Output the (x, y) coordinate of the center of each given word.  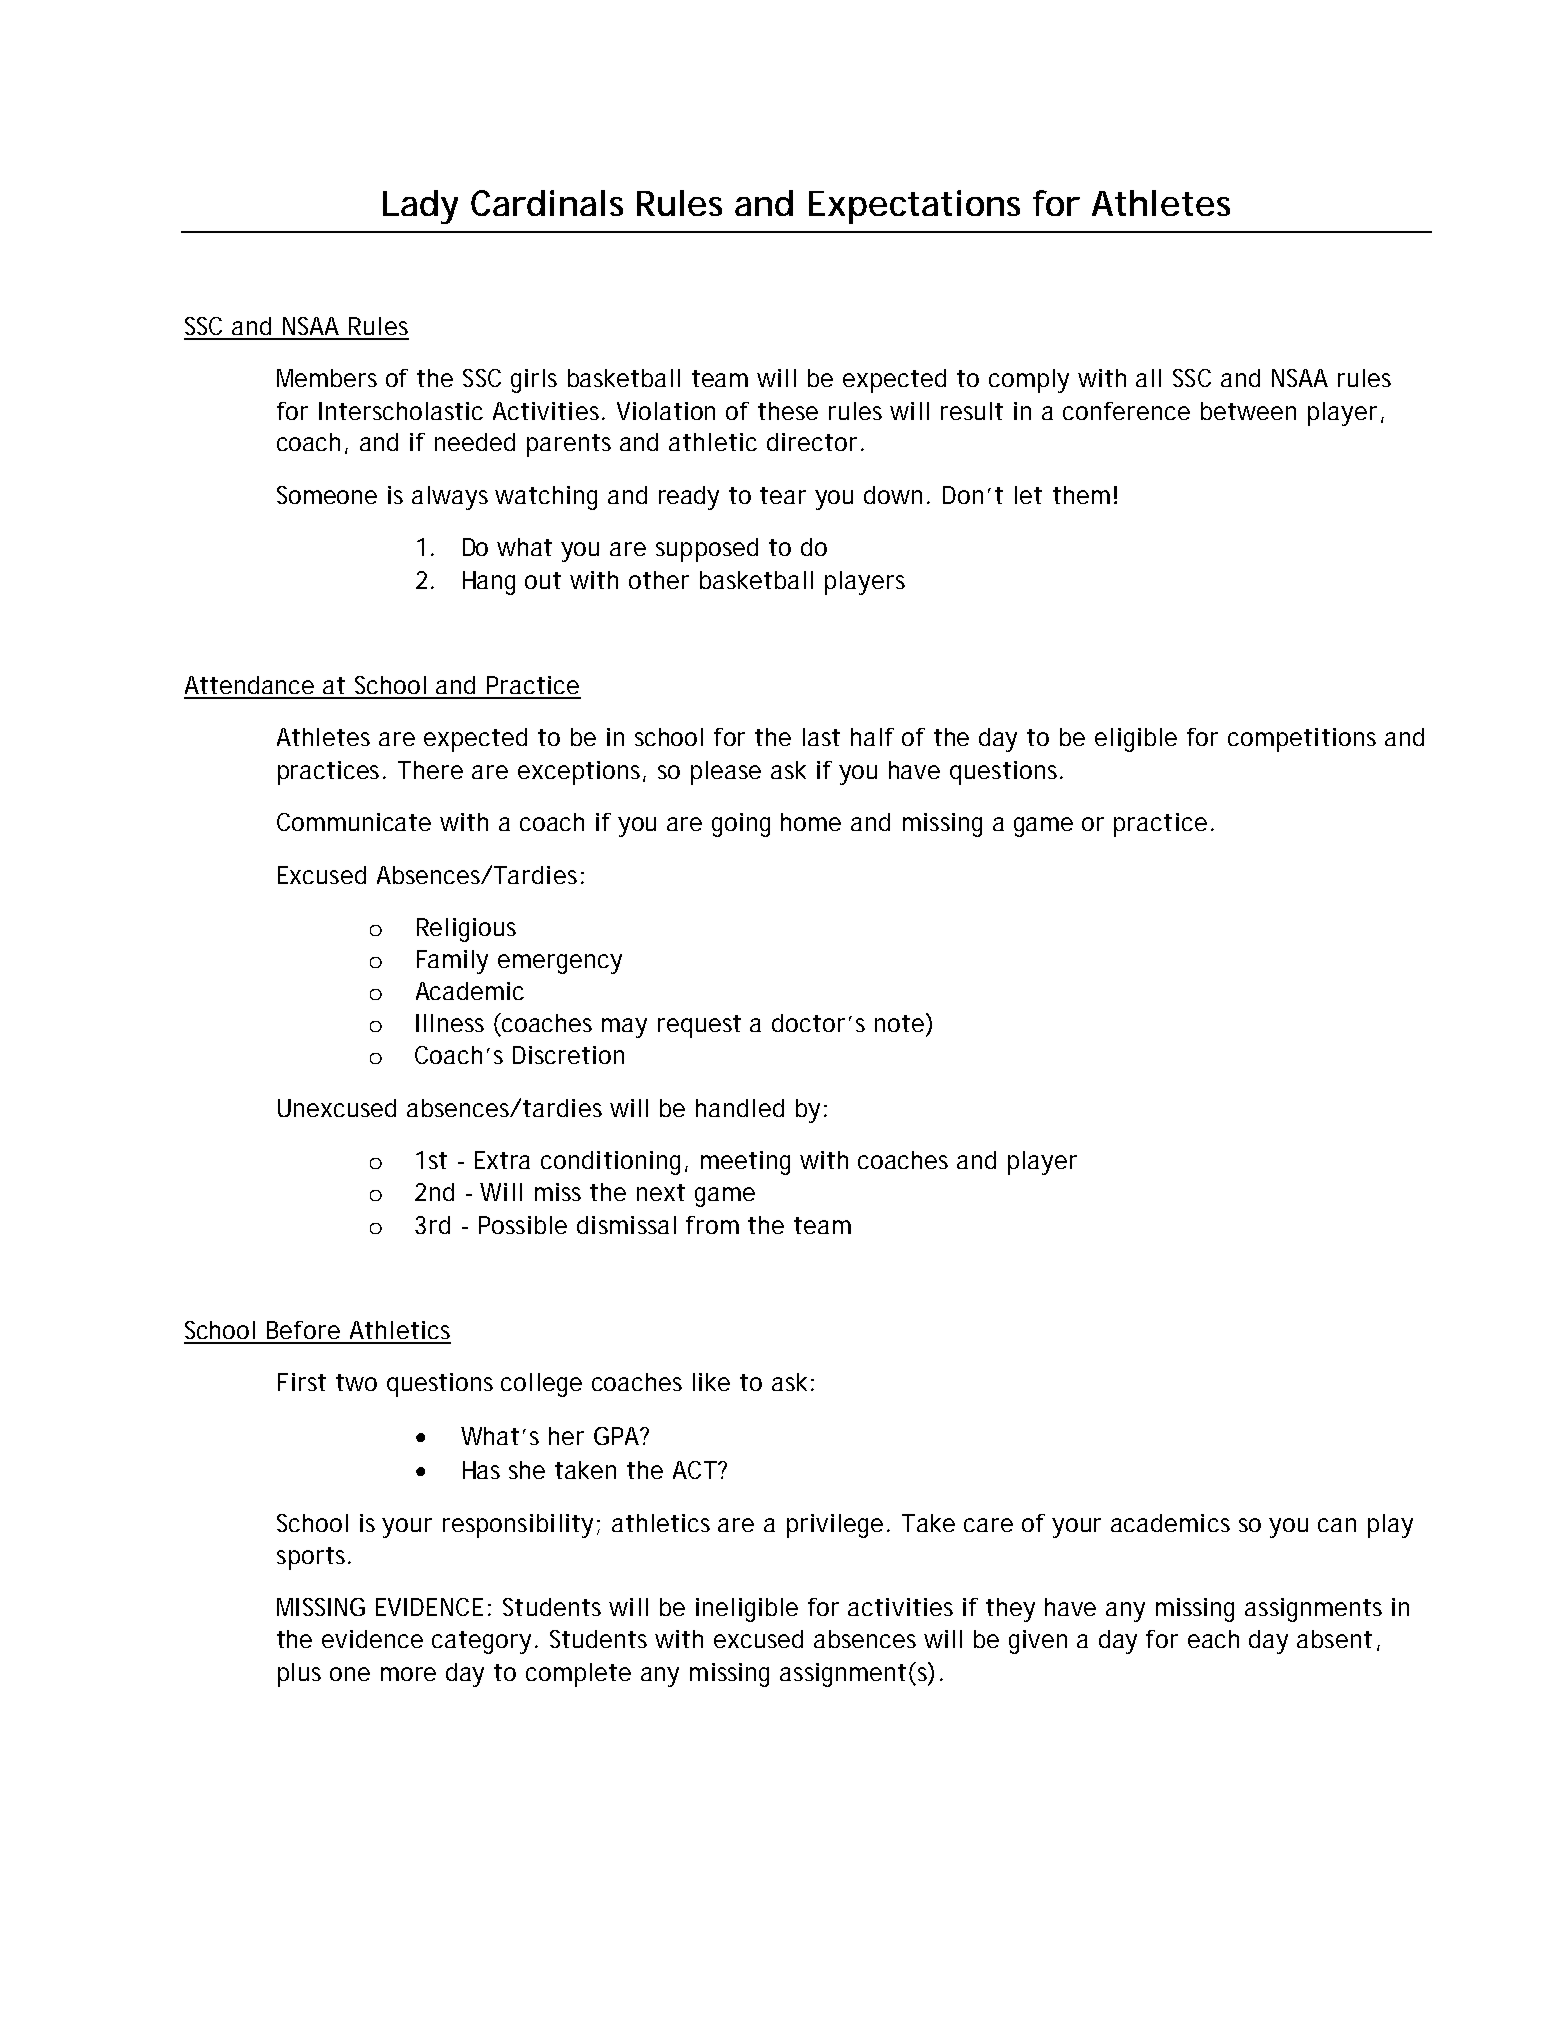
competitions (1302, 740)
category (481, 1642)
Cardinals (547, 203)
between (1248, 411)
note (899, 1023)
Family (452, 962)
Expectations (914, 207)
